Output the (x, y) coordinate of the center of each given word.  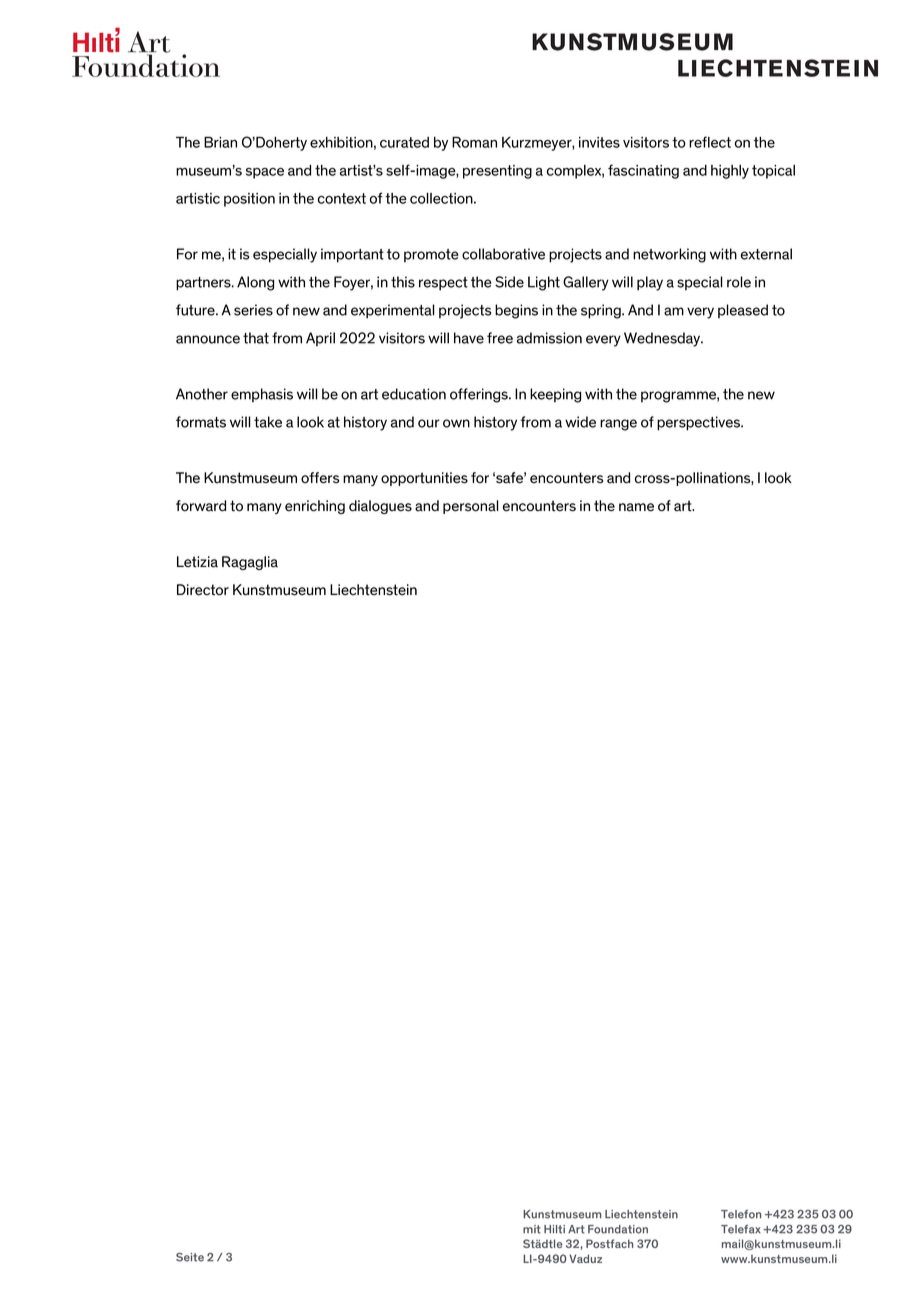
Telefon (741, 1214)
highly (730, 172)
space (265, 173)
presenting (497, 172)
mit (532, 1229)
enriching (315, 507)
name (636, 507)
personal (471, 507)
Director (203, 590)
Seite (190, 1257)
